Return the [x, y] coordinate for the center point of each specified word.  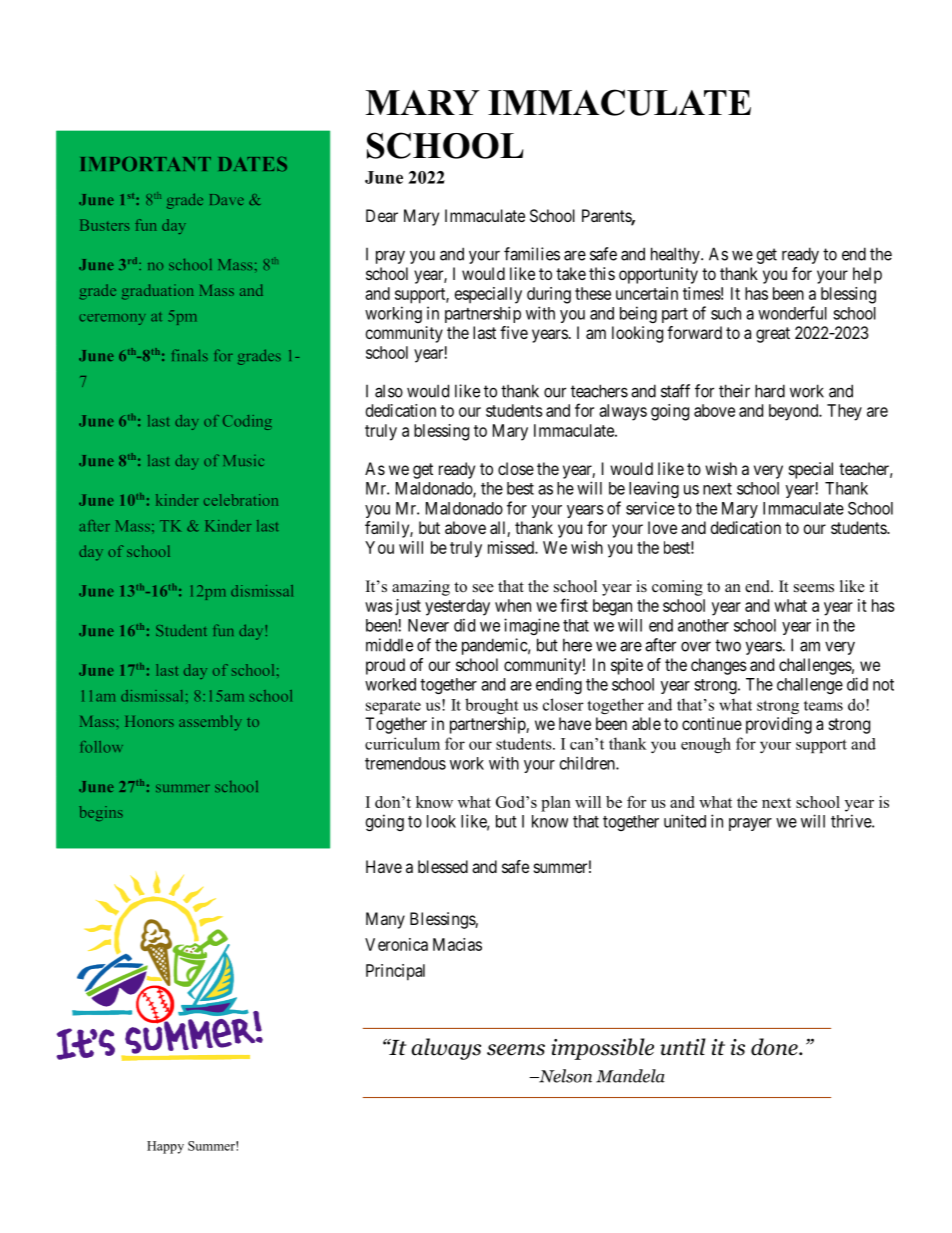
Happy [165, 1147]
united [685, 821]
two [728, 645]
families [532, 254]
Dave [227, 199]
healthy [676, 255]
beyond [795, 412]
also [389, 391]
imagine [532, 626]
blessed [443, 866]
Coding [247, 422]
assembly [210, 723]
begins [101, 813]
